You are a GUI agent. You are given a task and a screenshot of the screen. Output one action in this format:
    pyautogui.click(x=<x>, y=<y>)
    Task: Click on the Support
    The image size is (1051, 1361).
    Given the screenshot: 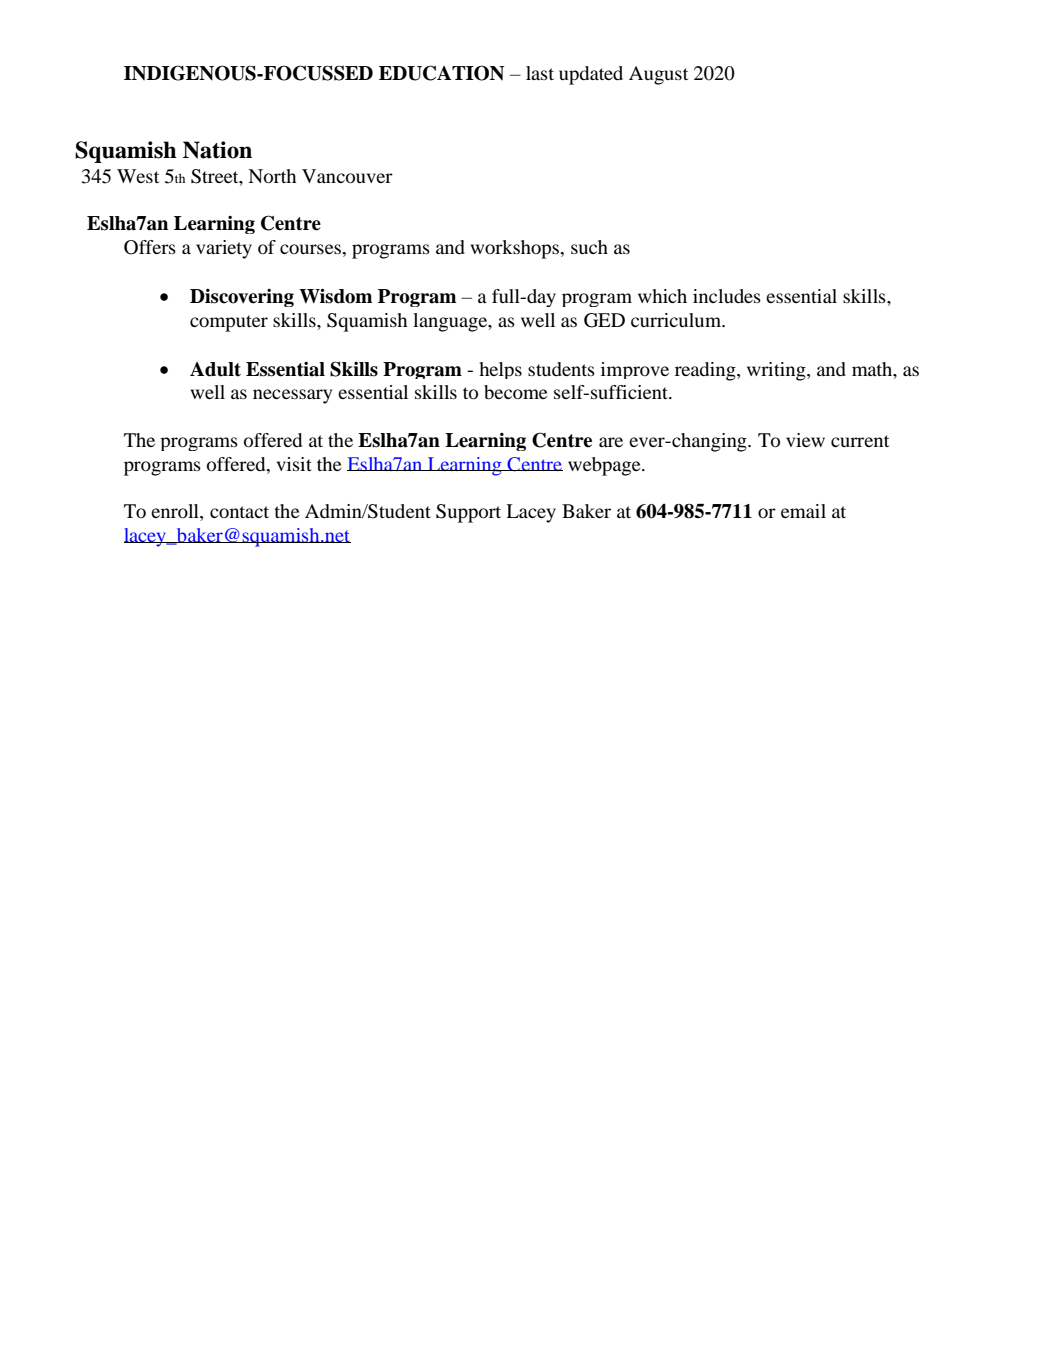 What is the action you would take?
    pyautogui.click(x=468, y=513)
